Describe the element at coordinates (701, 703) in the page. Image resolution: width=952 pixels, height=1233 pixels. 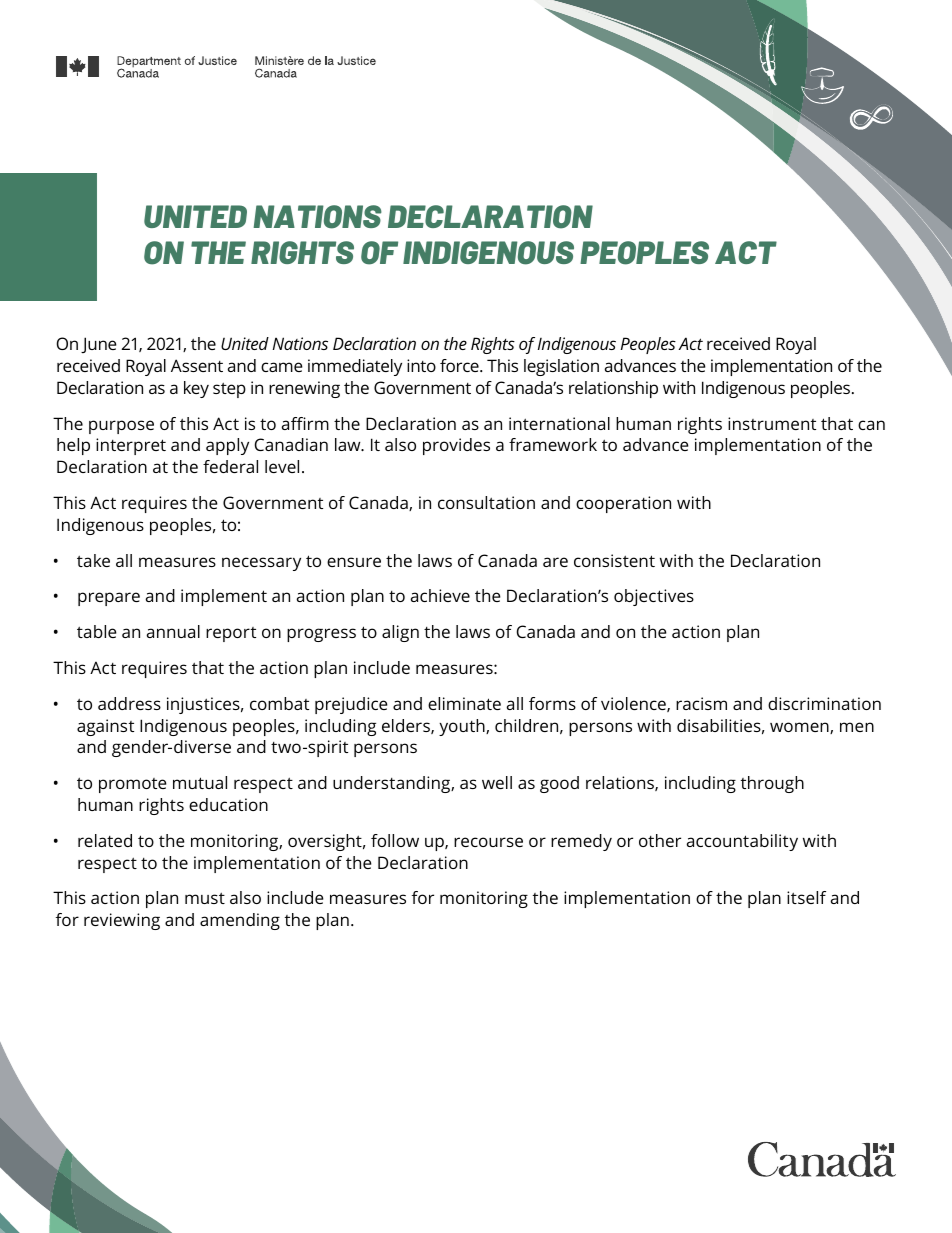
I see `racism` at that location.
